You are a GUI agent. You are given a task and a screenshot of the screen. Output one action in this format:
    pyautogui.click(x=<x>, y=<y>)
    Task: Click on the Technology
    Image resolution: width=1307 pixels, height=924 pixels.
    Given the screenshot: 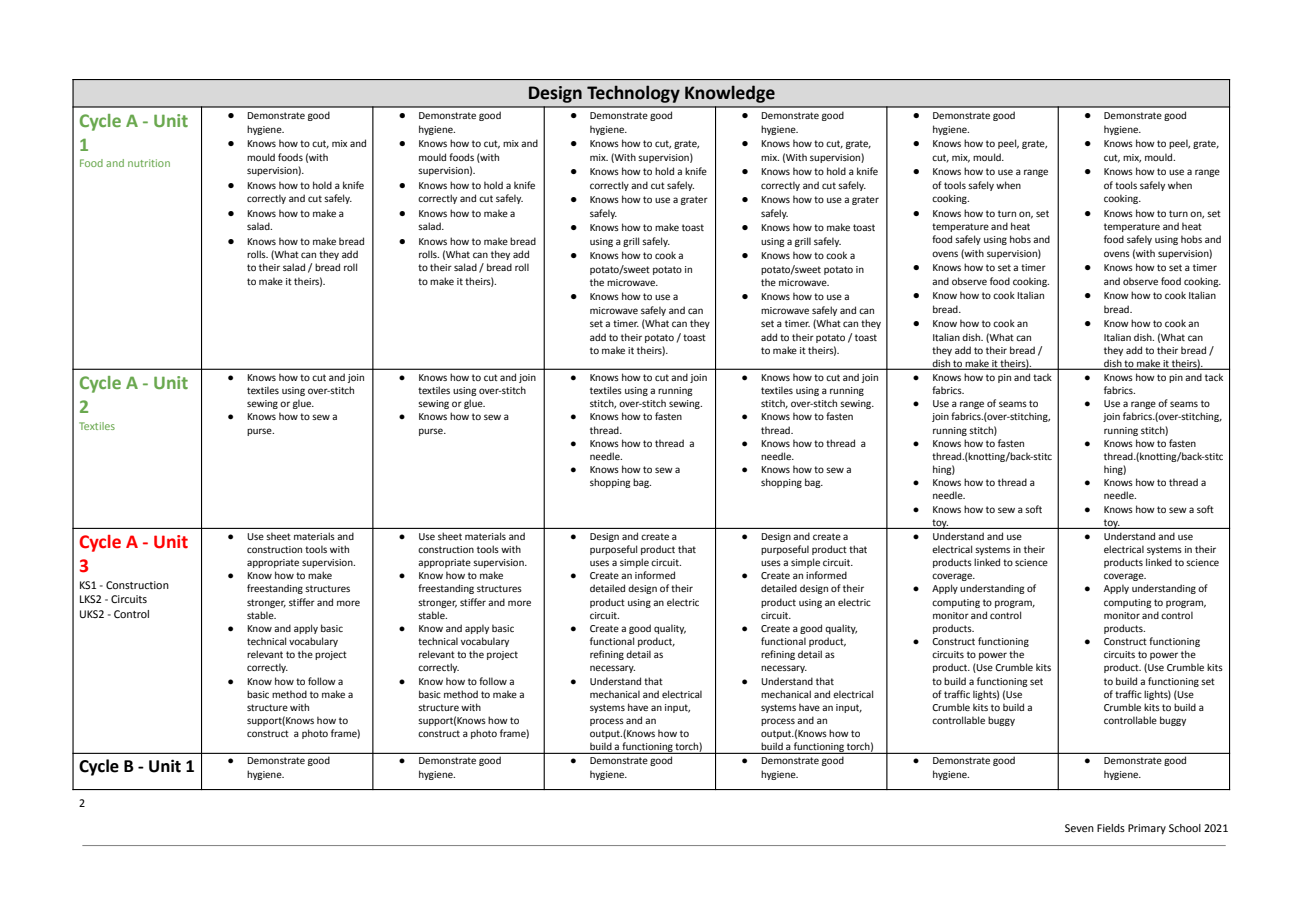 What is the action you would take?
    pyautogui.click(x=633, y=94)
